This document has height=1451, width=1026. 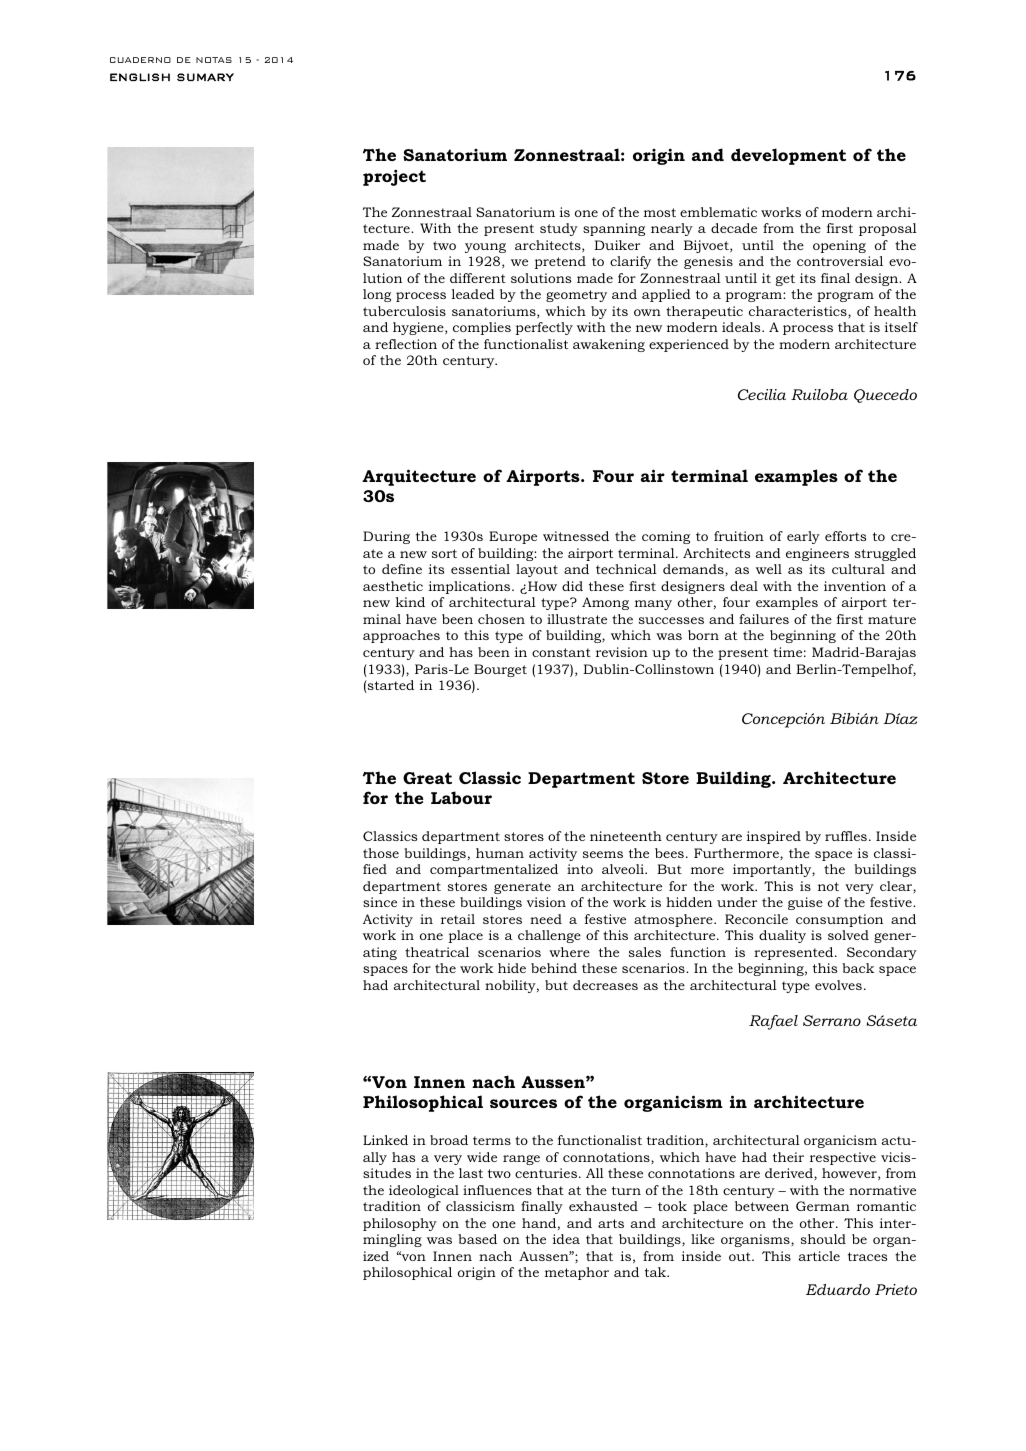 What do you see at coordinates (788, 156) in the document?
I see `development` at bounding box center [788, 156].
